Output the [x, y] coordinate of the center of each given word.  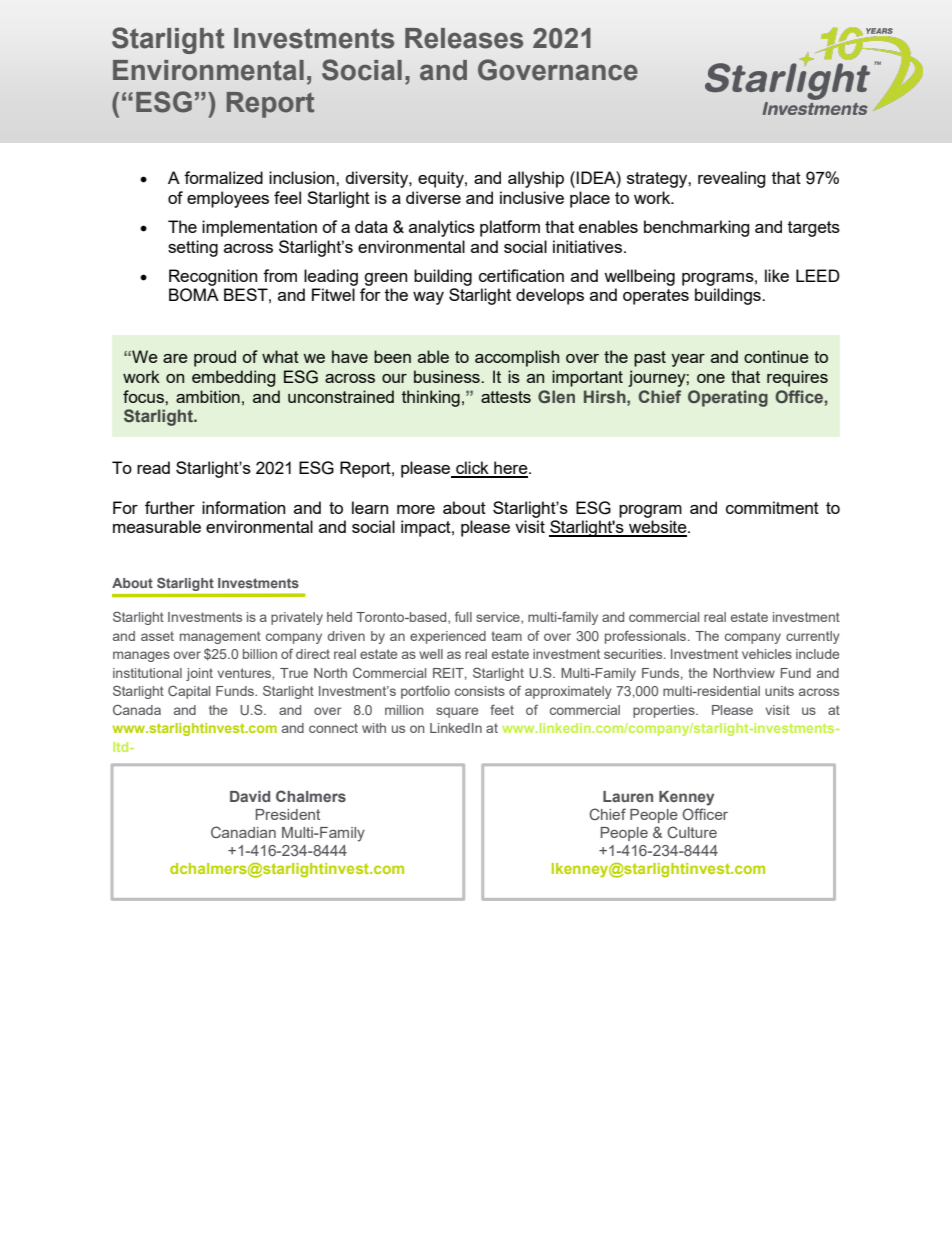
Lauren [628, 796]
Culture [692, 832]
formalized [223, 177]
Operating [728, 398]
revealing [732, 179]
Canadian [243, 832]
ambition [208, 396]
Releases [464, 38]
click [472, 469]
